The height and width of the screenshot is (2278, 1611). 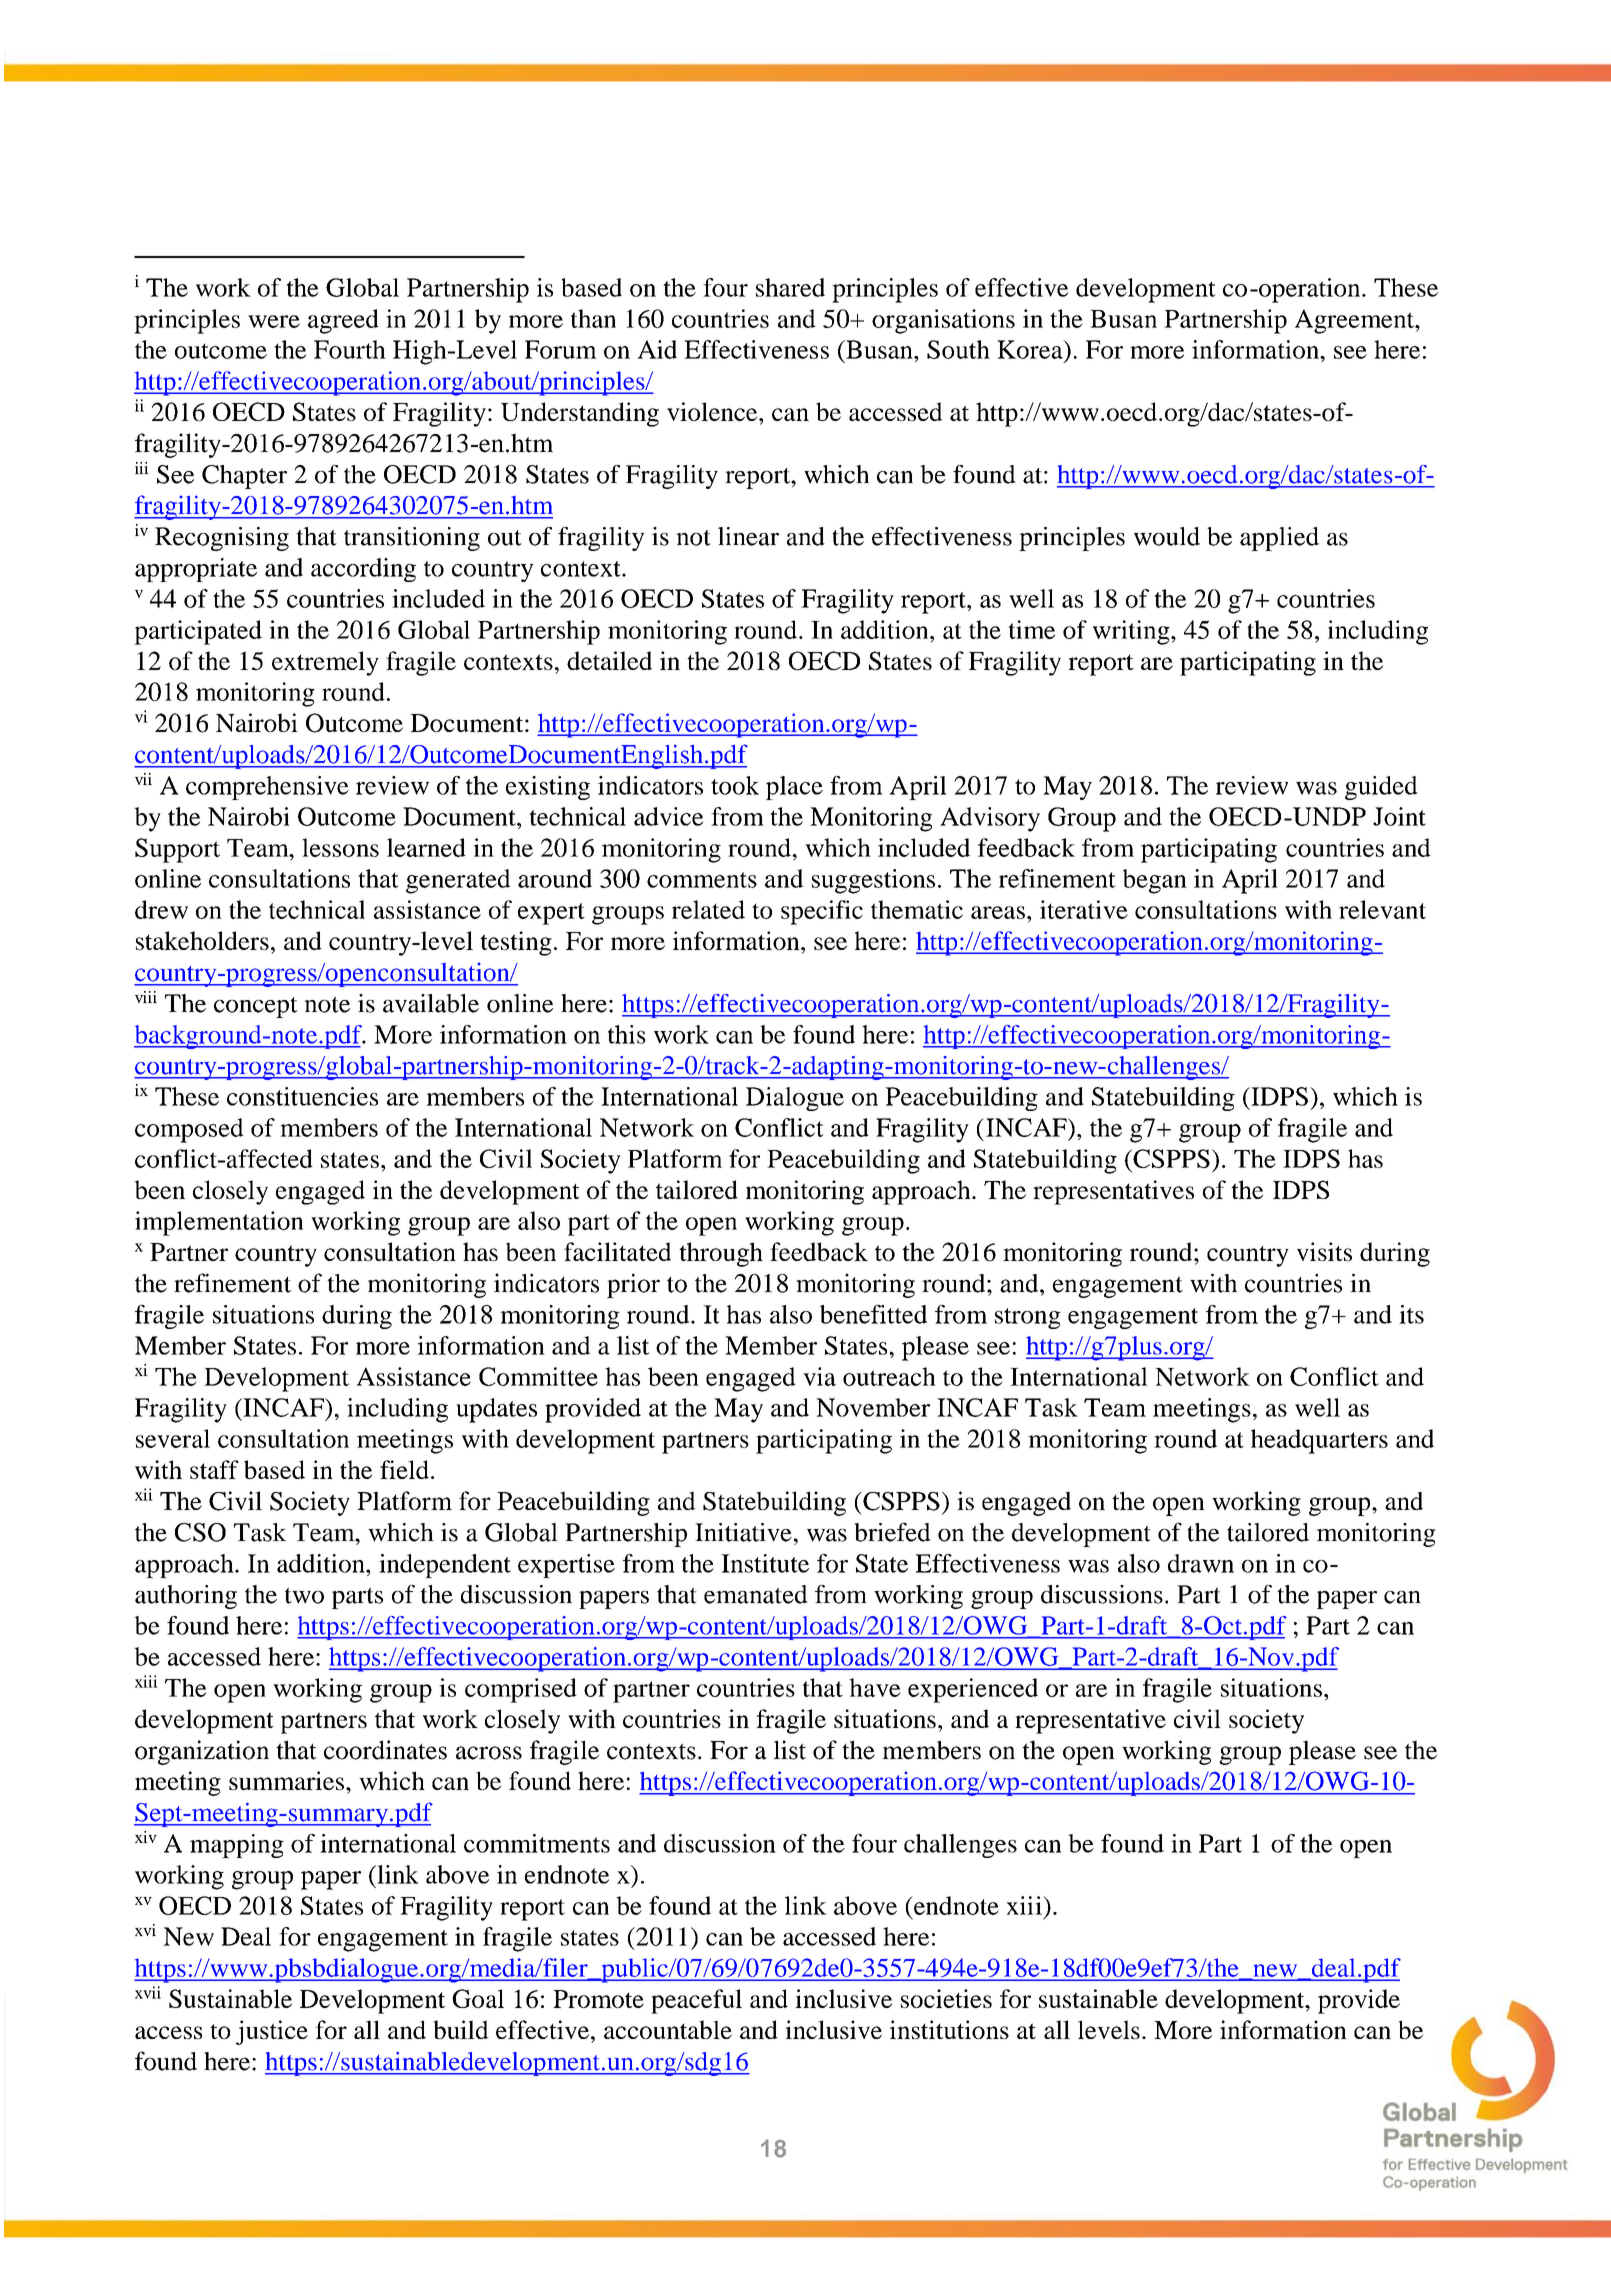 What do you see at coordinates (822, 912) in the screenshot?
I see `specific` at bounding box center [822, 912].
